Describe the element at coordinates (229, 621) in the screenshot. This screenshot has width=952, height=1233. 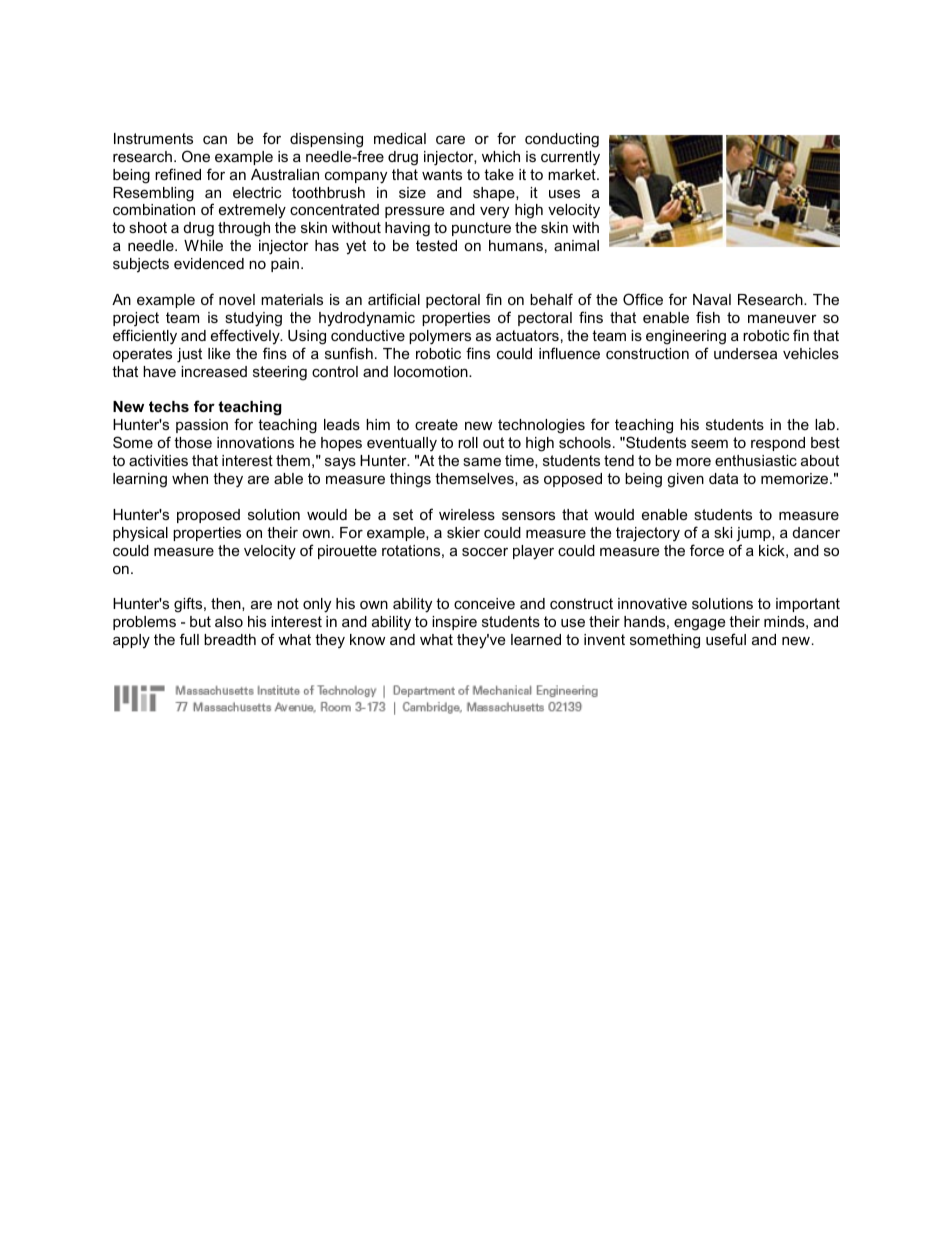
I see `also` at that location.
